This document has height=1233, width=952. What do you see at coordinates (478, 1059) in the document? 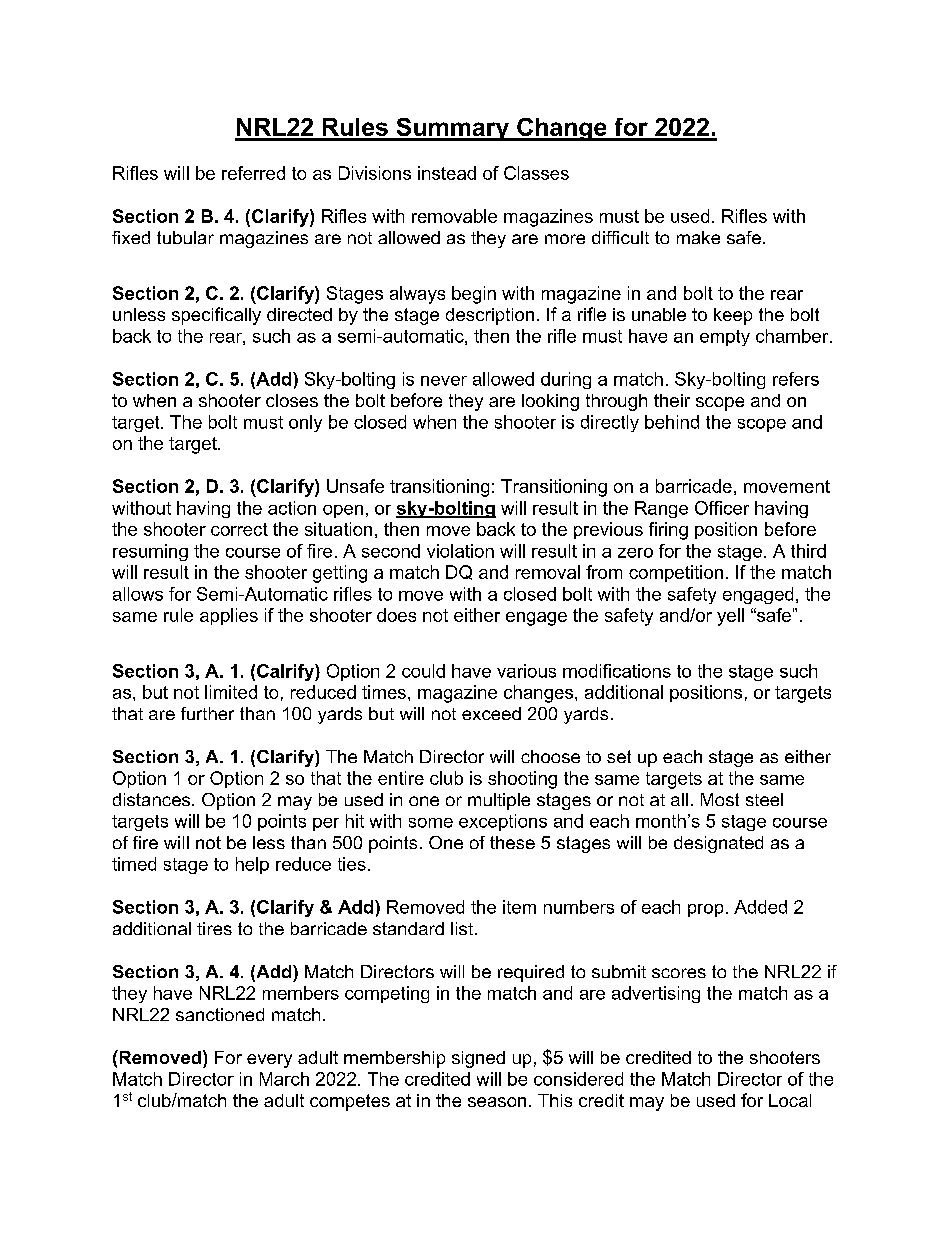
I see `signed` at bounding box center [478, 1059].
